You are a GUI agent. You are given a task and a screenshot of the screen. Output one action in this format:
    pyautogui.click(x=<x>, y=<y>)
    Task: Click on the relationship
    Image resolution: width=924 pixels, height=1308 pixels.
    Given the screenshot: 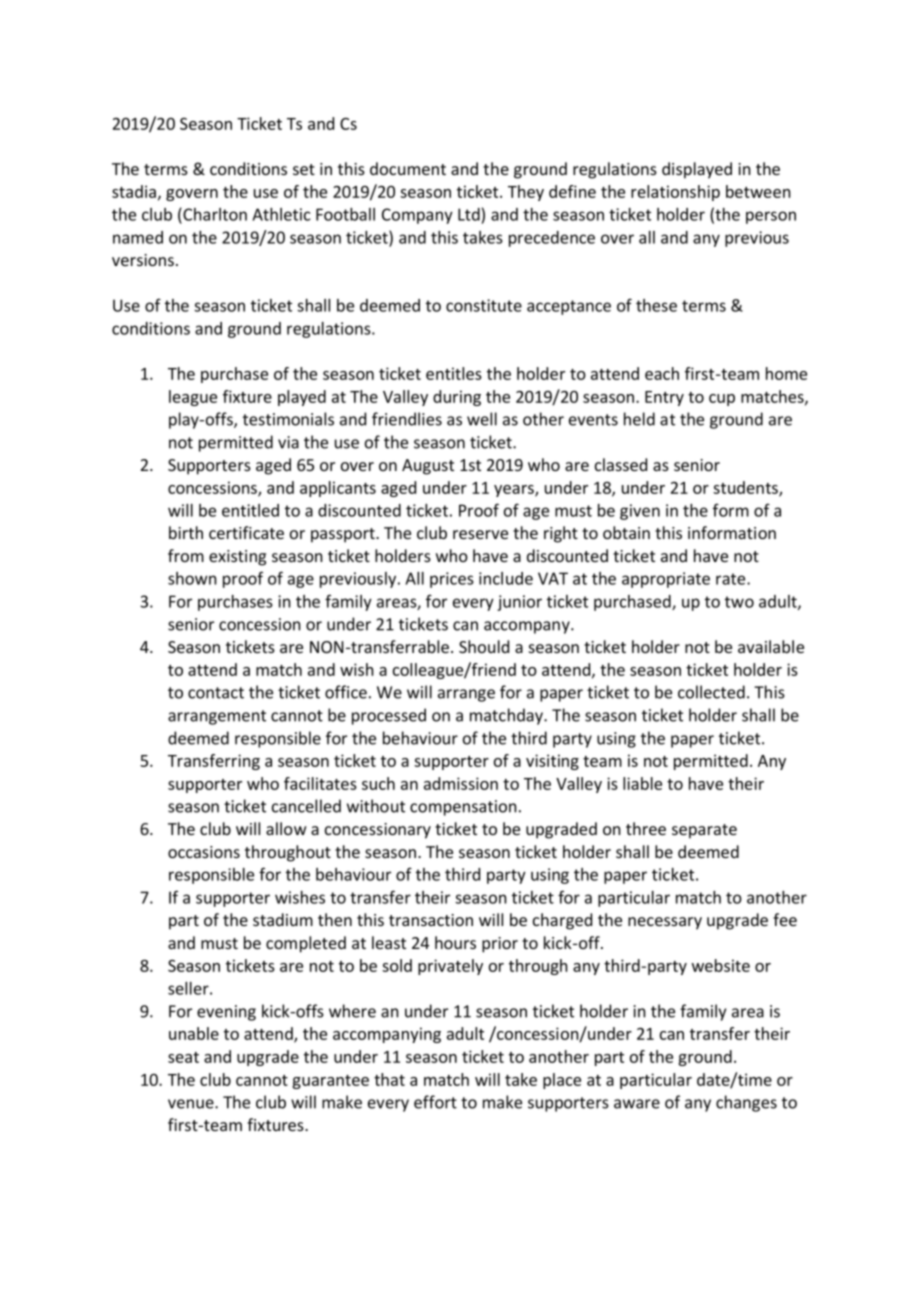 What is the action you would take?
    pyautogui.click(x=675, y=193)
